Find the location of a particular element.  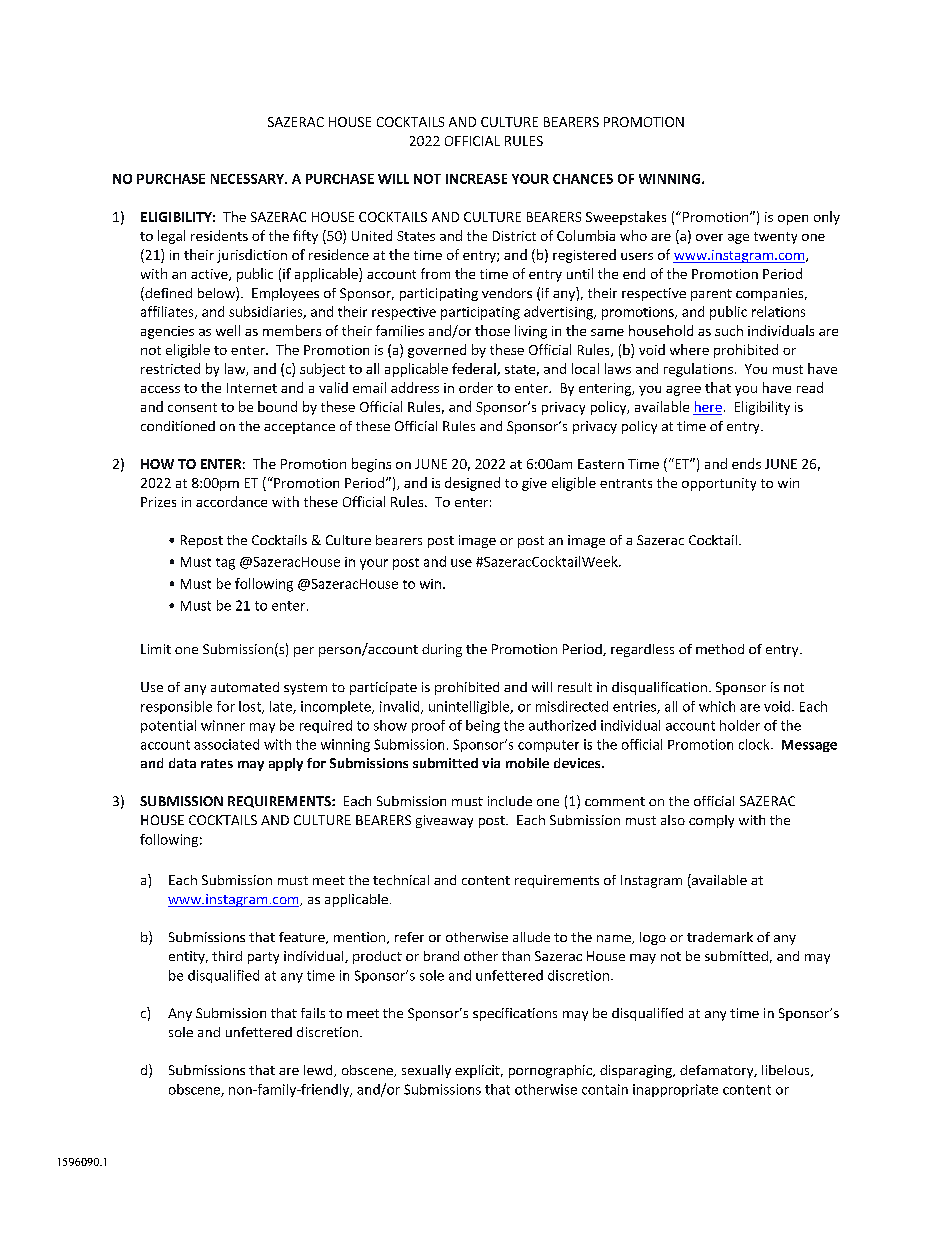

rates is located at coordinates (217, 763).
